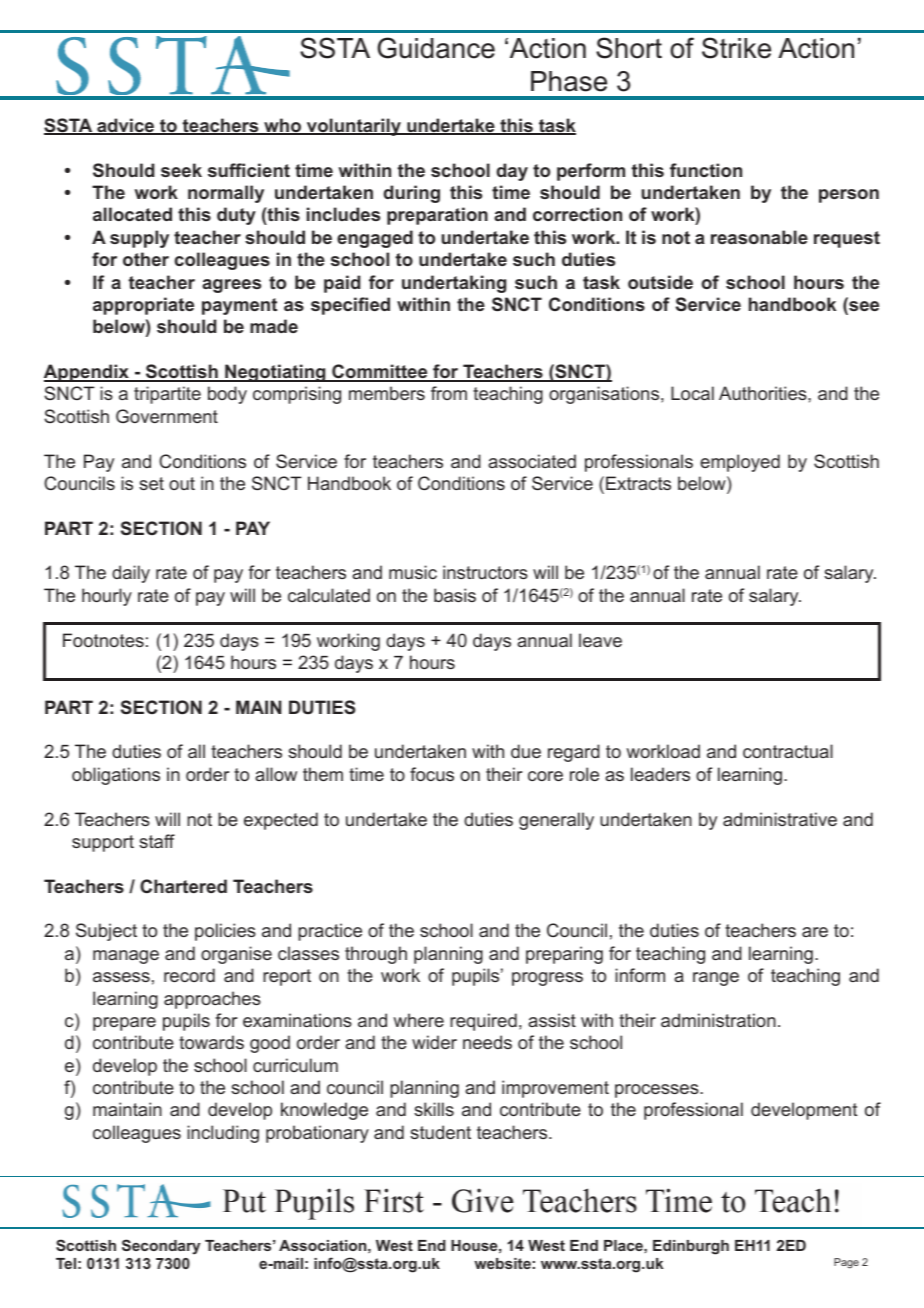  Describe the element at coordinates (103, 640) in the document. I see `Footnotes` at that location.
